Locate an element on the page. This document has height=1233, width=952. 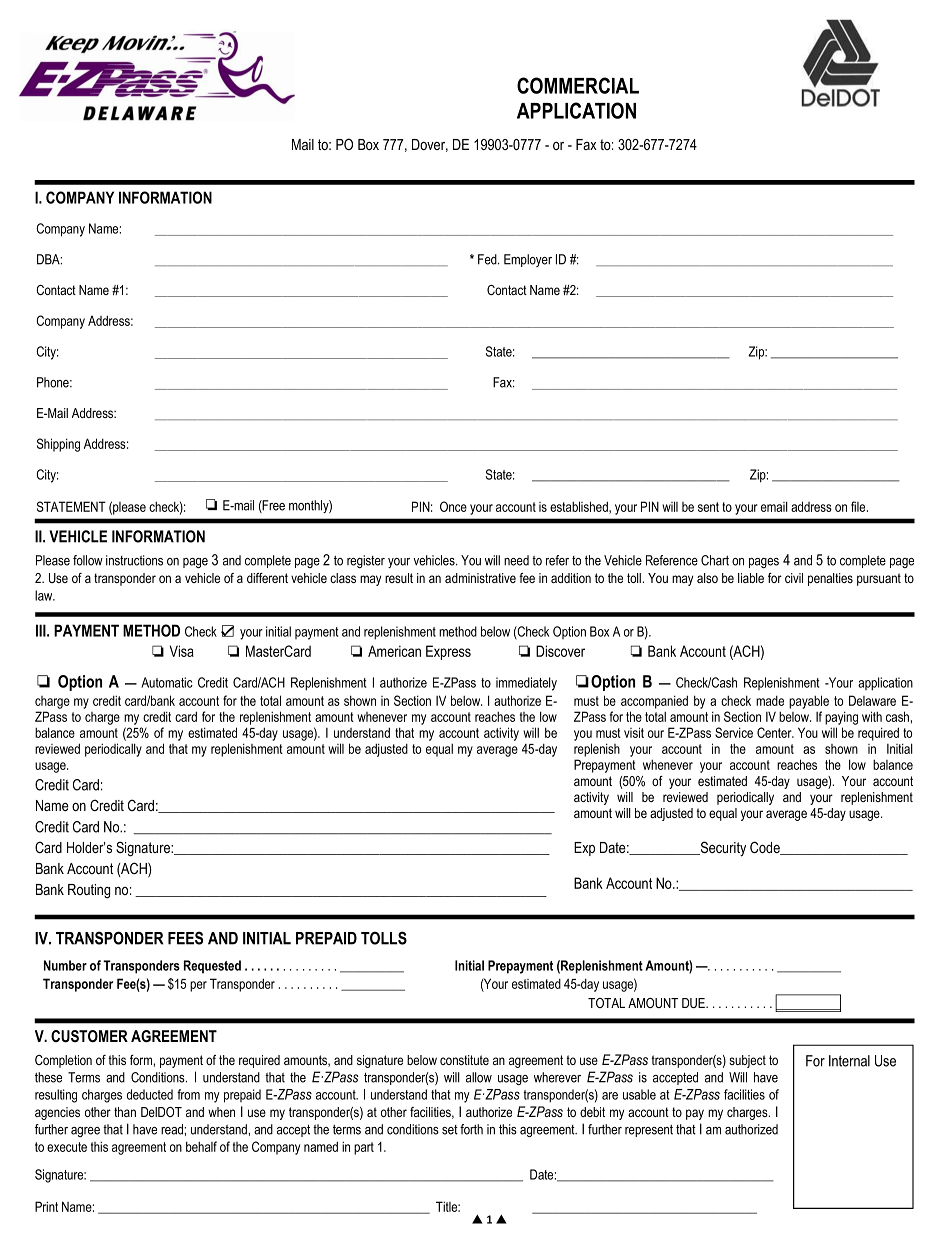
Once is located at coordinates (453, 506).
